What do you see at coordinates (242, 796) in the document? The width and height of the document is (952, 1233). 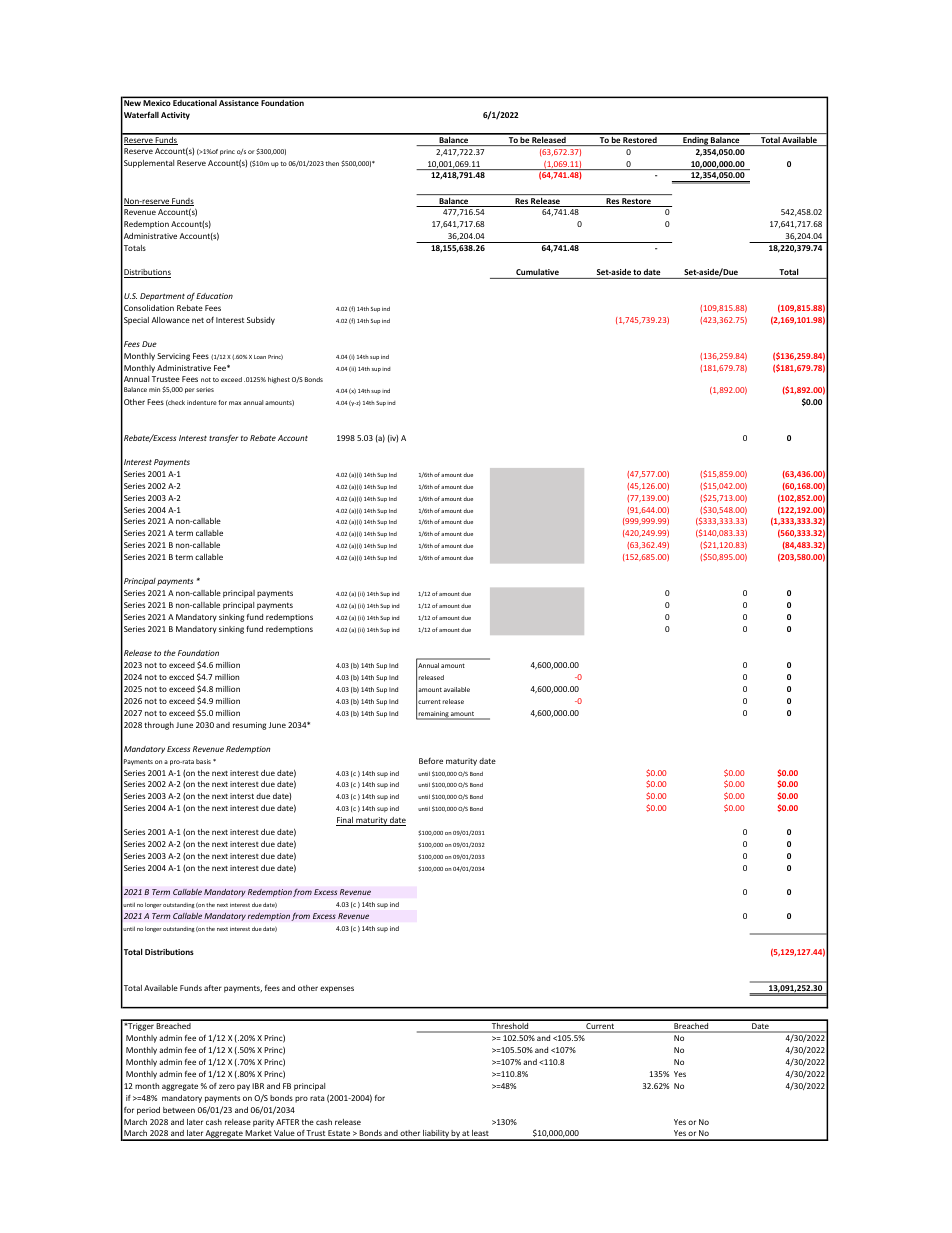 I see `interst` at bounding box center [242, 796].
